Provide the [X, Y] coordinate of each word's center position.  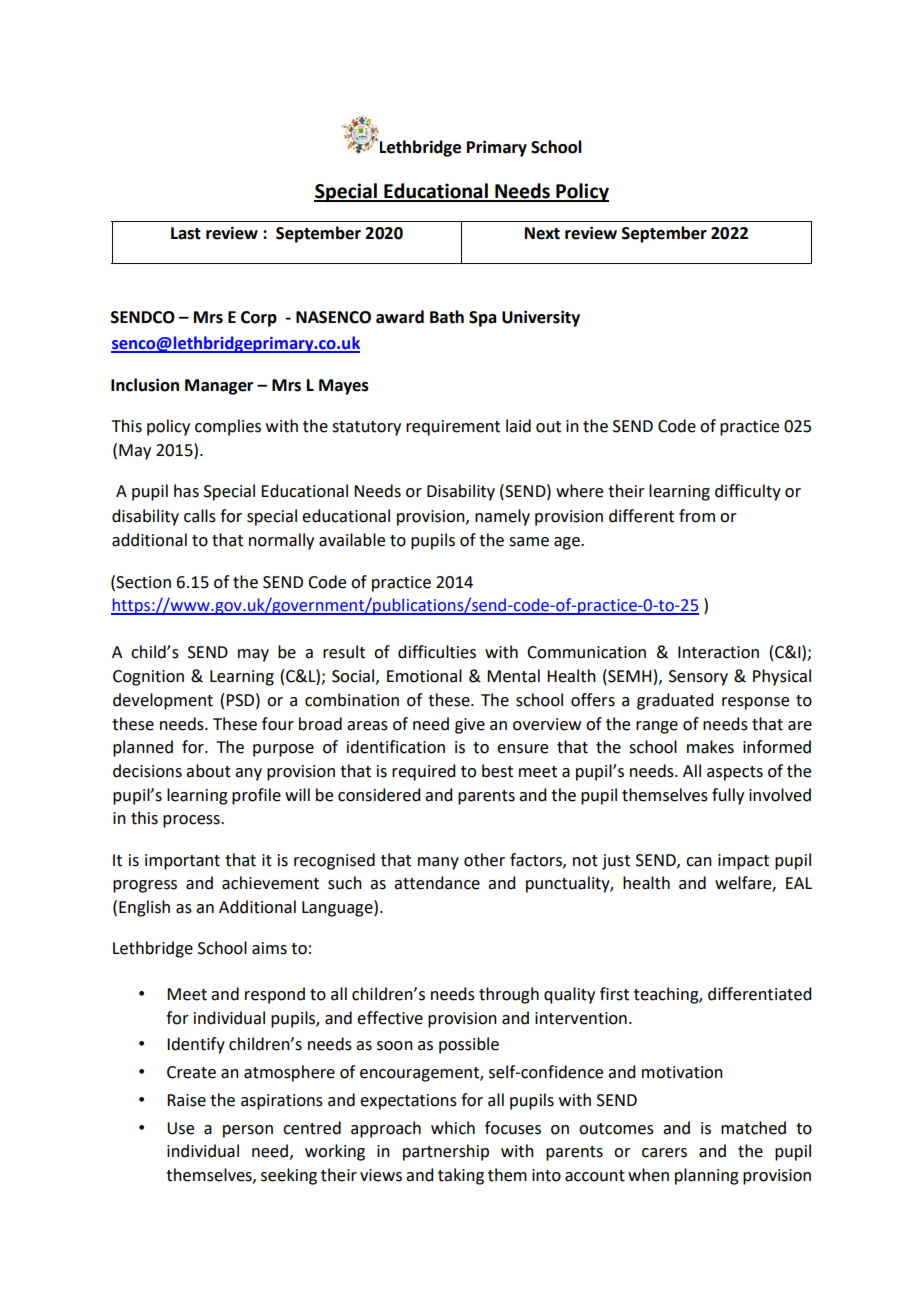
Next [542, 233]
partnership [446, 1152]
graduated [675, 701]
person [248, 1131]
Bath [447, 317]
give [470, 726]
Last [186, 233]
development [163, 701]
